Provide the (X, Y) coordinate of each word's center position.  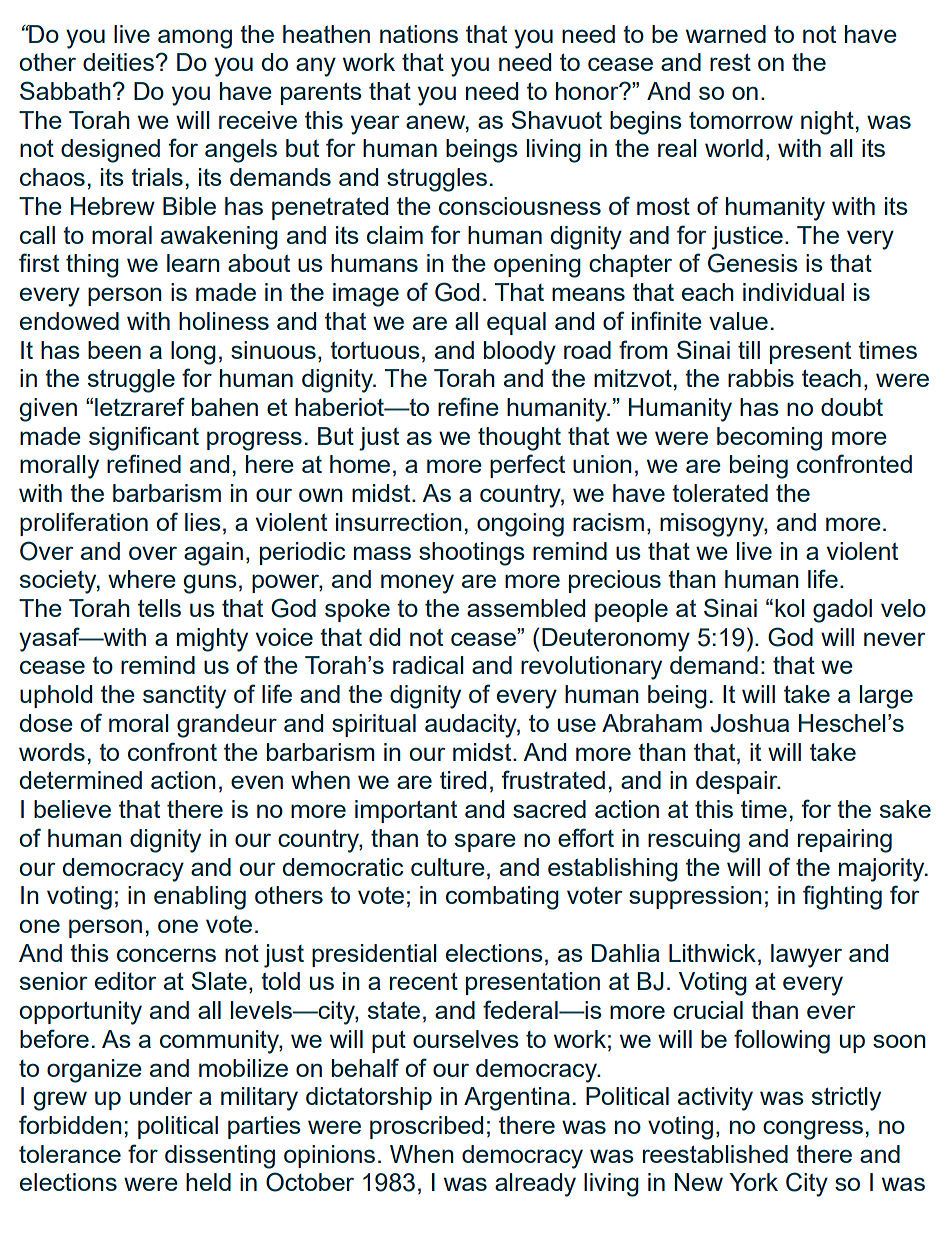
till (749, 350)
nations (419, 34)
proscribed (426, 1127)
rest (730, 62)
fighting (842, 897)
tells (159, 608)
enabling (200, 898)
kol (790, 608)
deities (118, 62)
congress (813, 1130)
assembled (526, 608)
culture (448, 867)
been (114, 350)
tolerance (70, 1154)
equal (516, 323)
